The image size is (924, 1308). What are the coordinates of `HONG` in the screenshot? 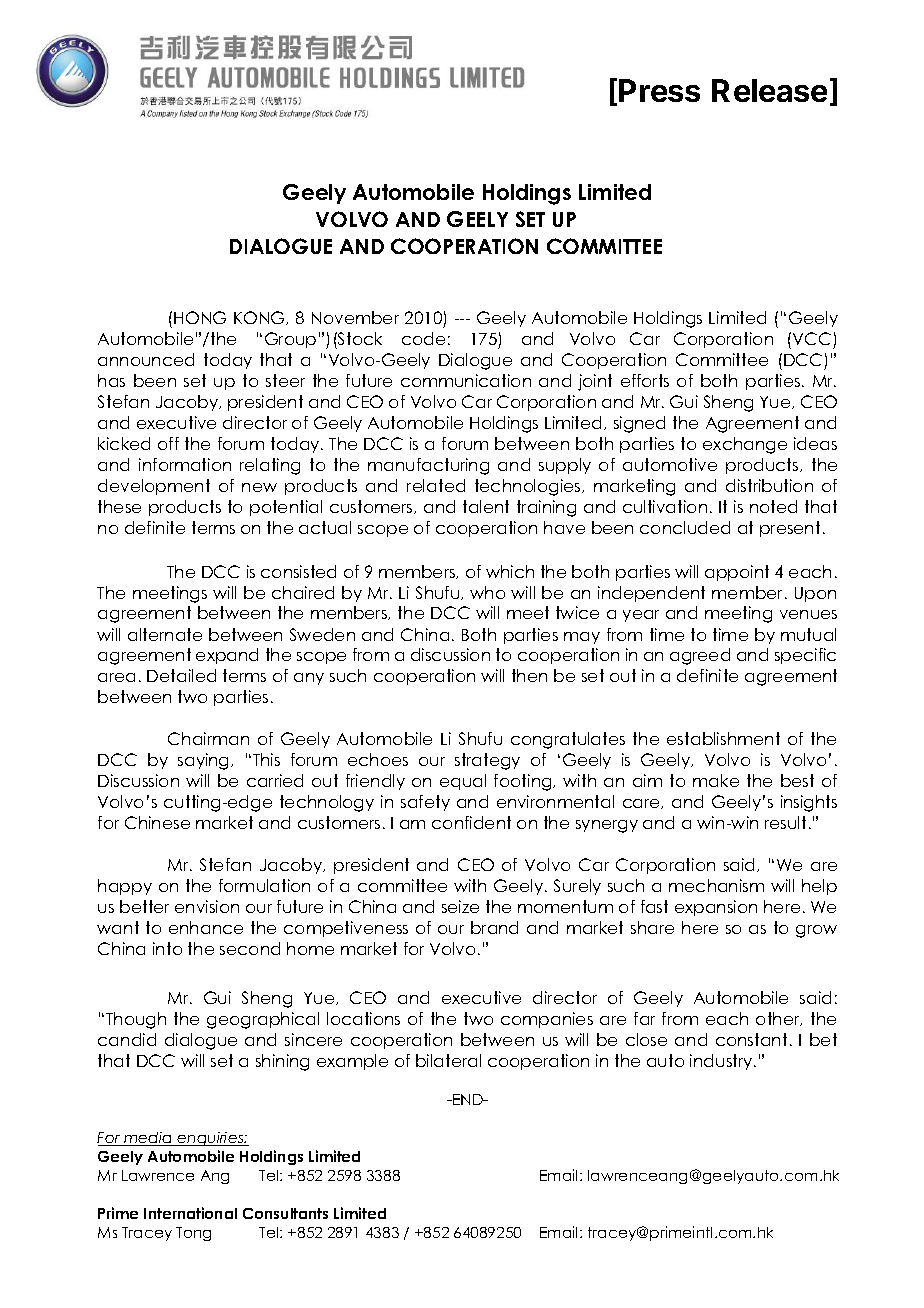 It's located at (200, 317).
